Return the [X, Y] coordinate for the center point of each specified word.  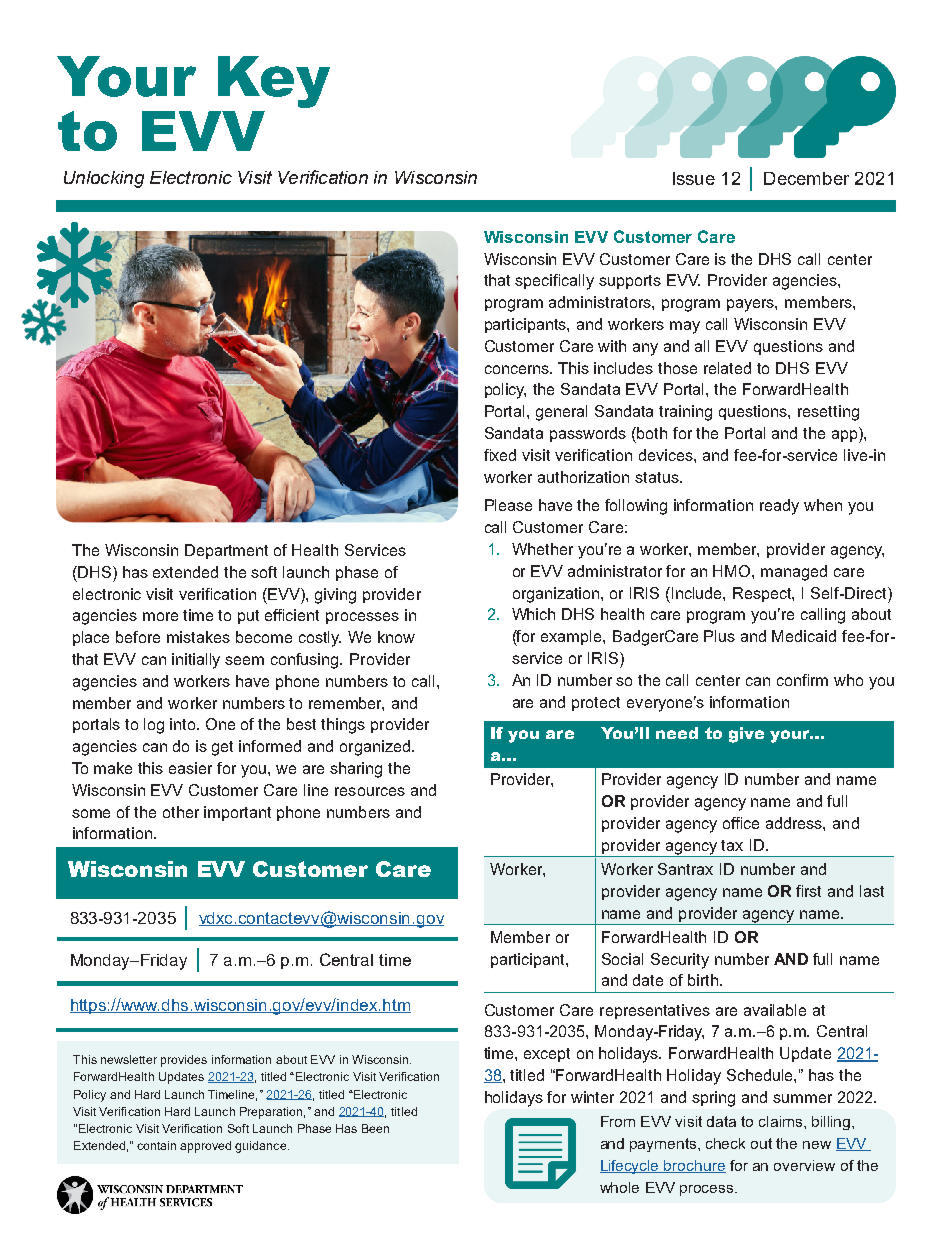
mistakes [198, 637]
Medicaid [804, 636]
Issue [694, 178]
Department [226, 551]
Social [622, 959]
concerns [518, 369]
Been [375, 1128]
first [808, 891]
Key [274, 82]
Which [533, 614]
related [727, 368]
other [181, 812]
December [806, 178]
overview [804, 1165]
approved [205, 1147]
